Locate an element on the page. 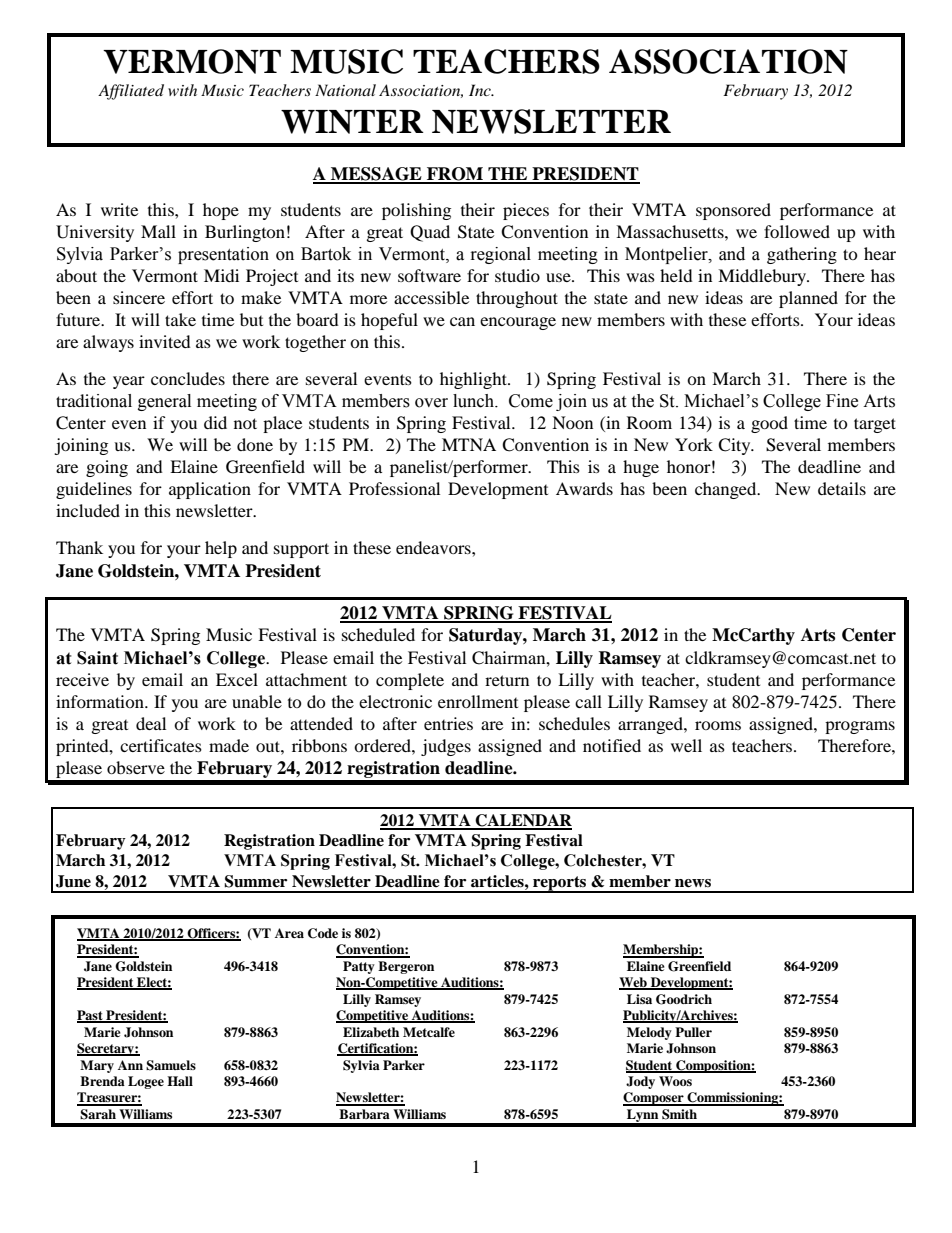  WINTER is located at coordinates (352, 122).
